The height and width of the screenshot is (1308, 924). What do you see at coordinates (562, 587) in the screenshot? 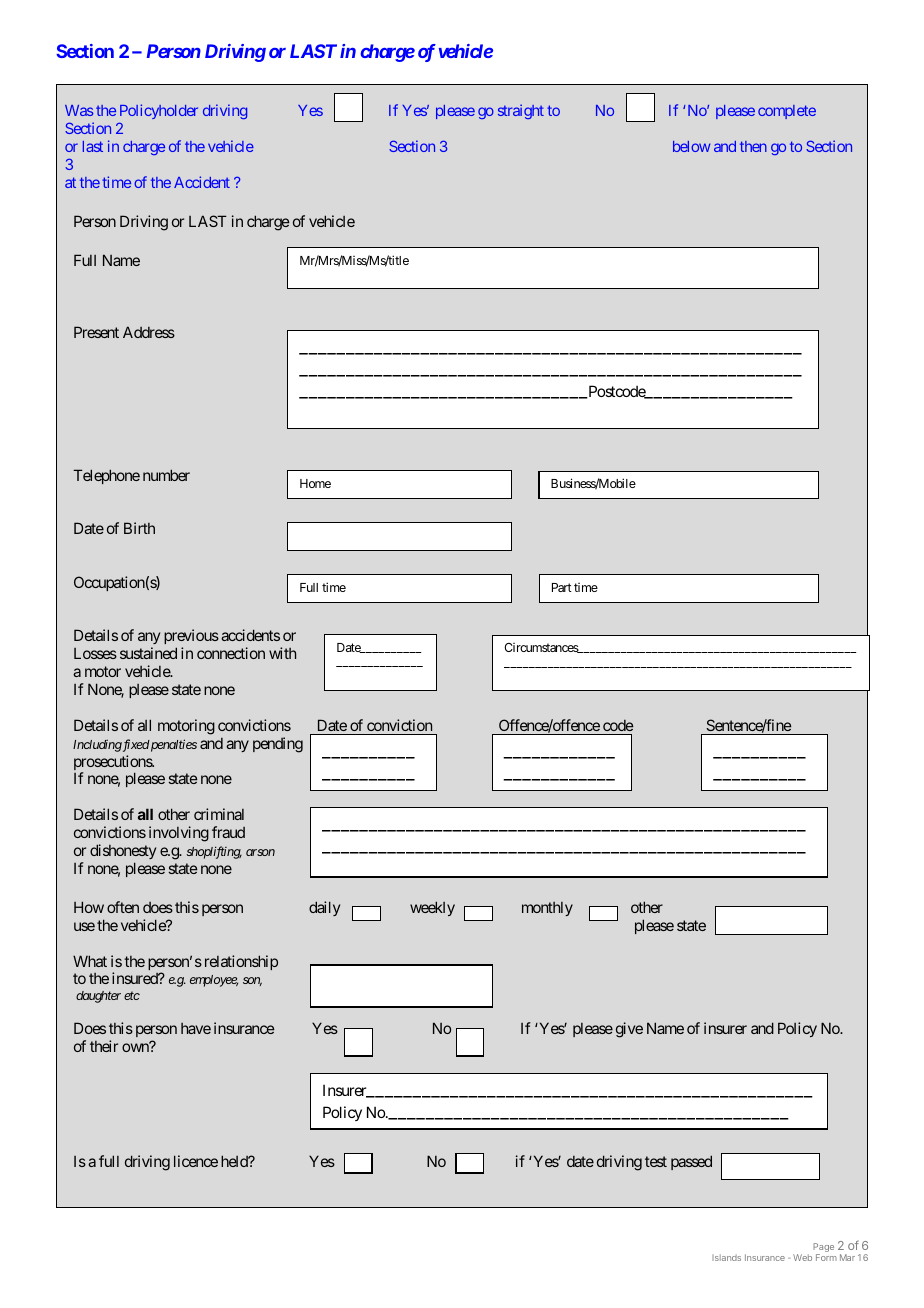
I see `Part` at bounding box center [562, 587].
